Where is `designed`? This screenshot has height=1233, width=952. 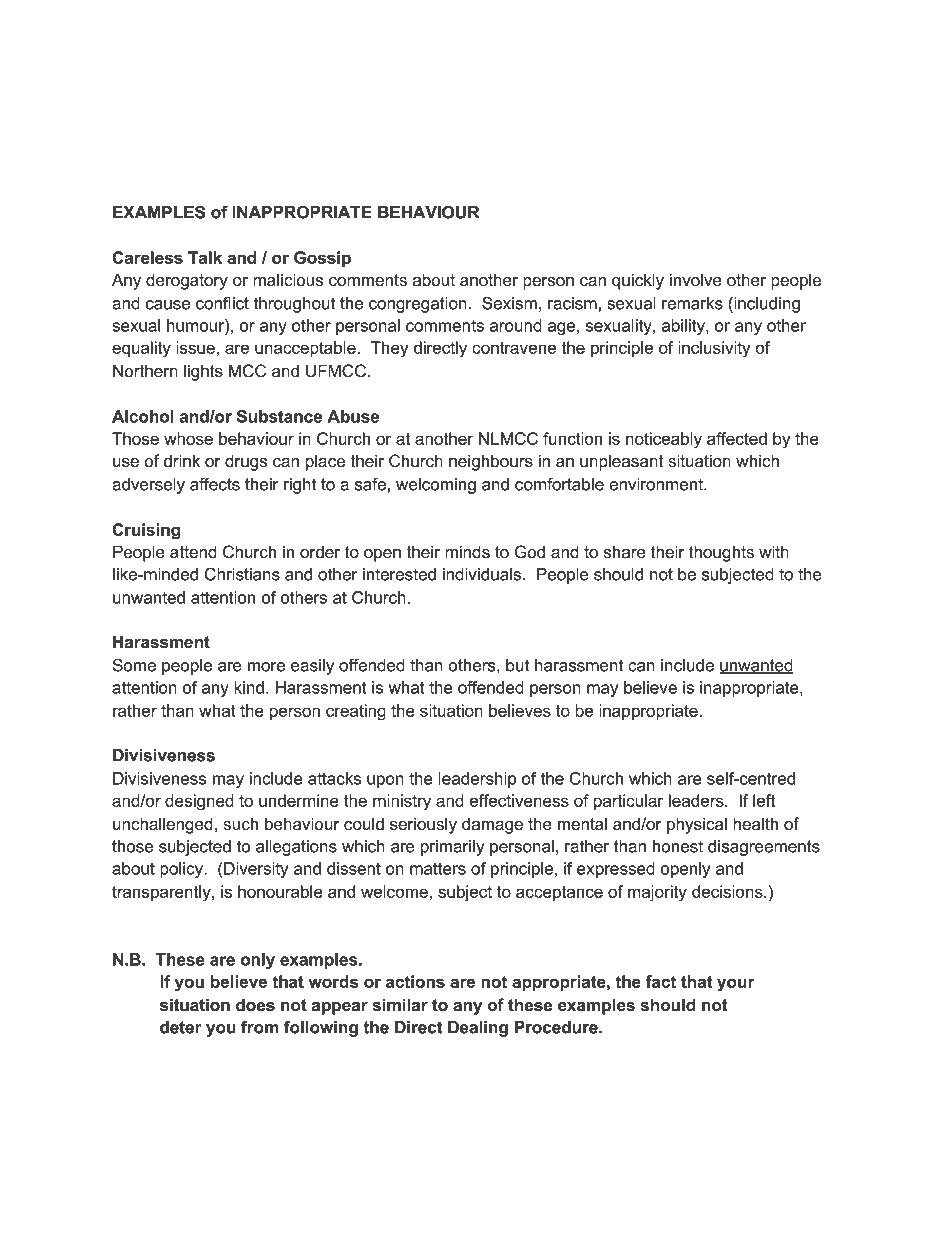 designed is located at coordinates (199, 802).
